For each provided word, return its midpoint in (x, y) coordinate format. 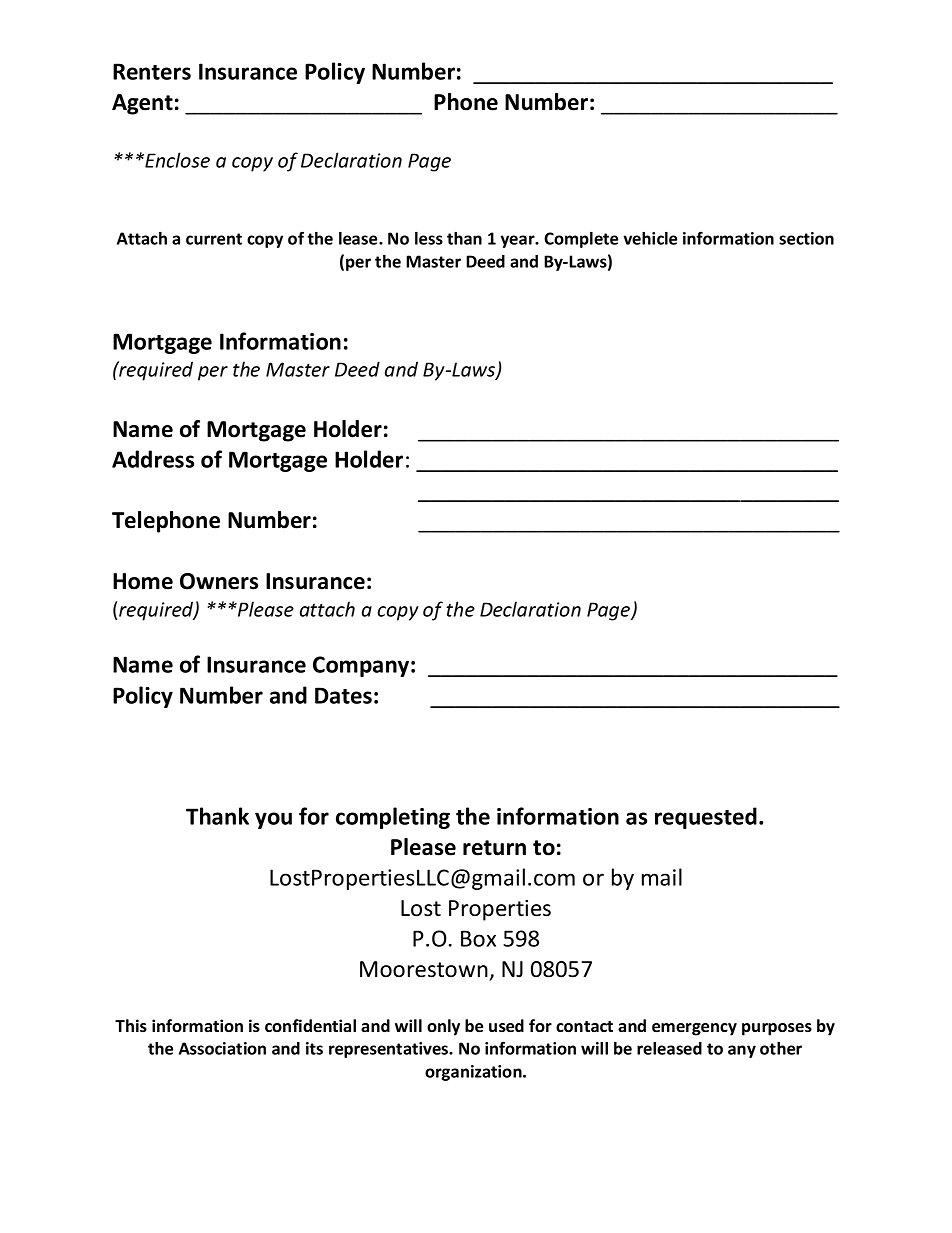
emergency (694, 1029)
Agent (142, 104)
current (214, 239)
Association (222, 1048)
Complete (581, 240)
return (494, 848)
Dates (343, 695)
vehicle (650, 238)
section (806, 238)
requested (706, 818)
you (273, 820)
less (429, 238)
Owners (219, 581)
